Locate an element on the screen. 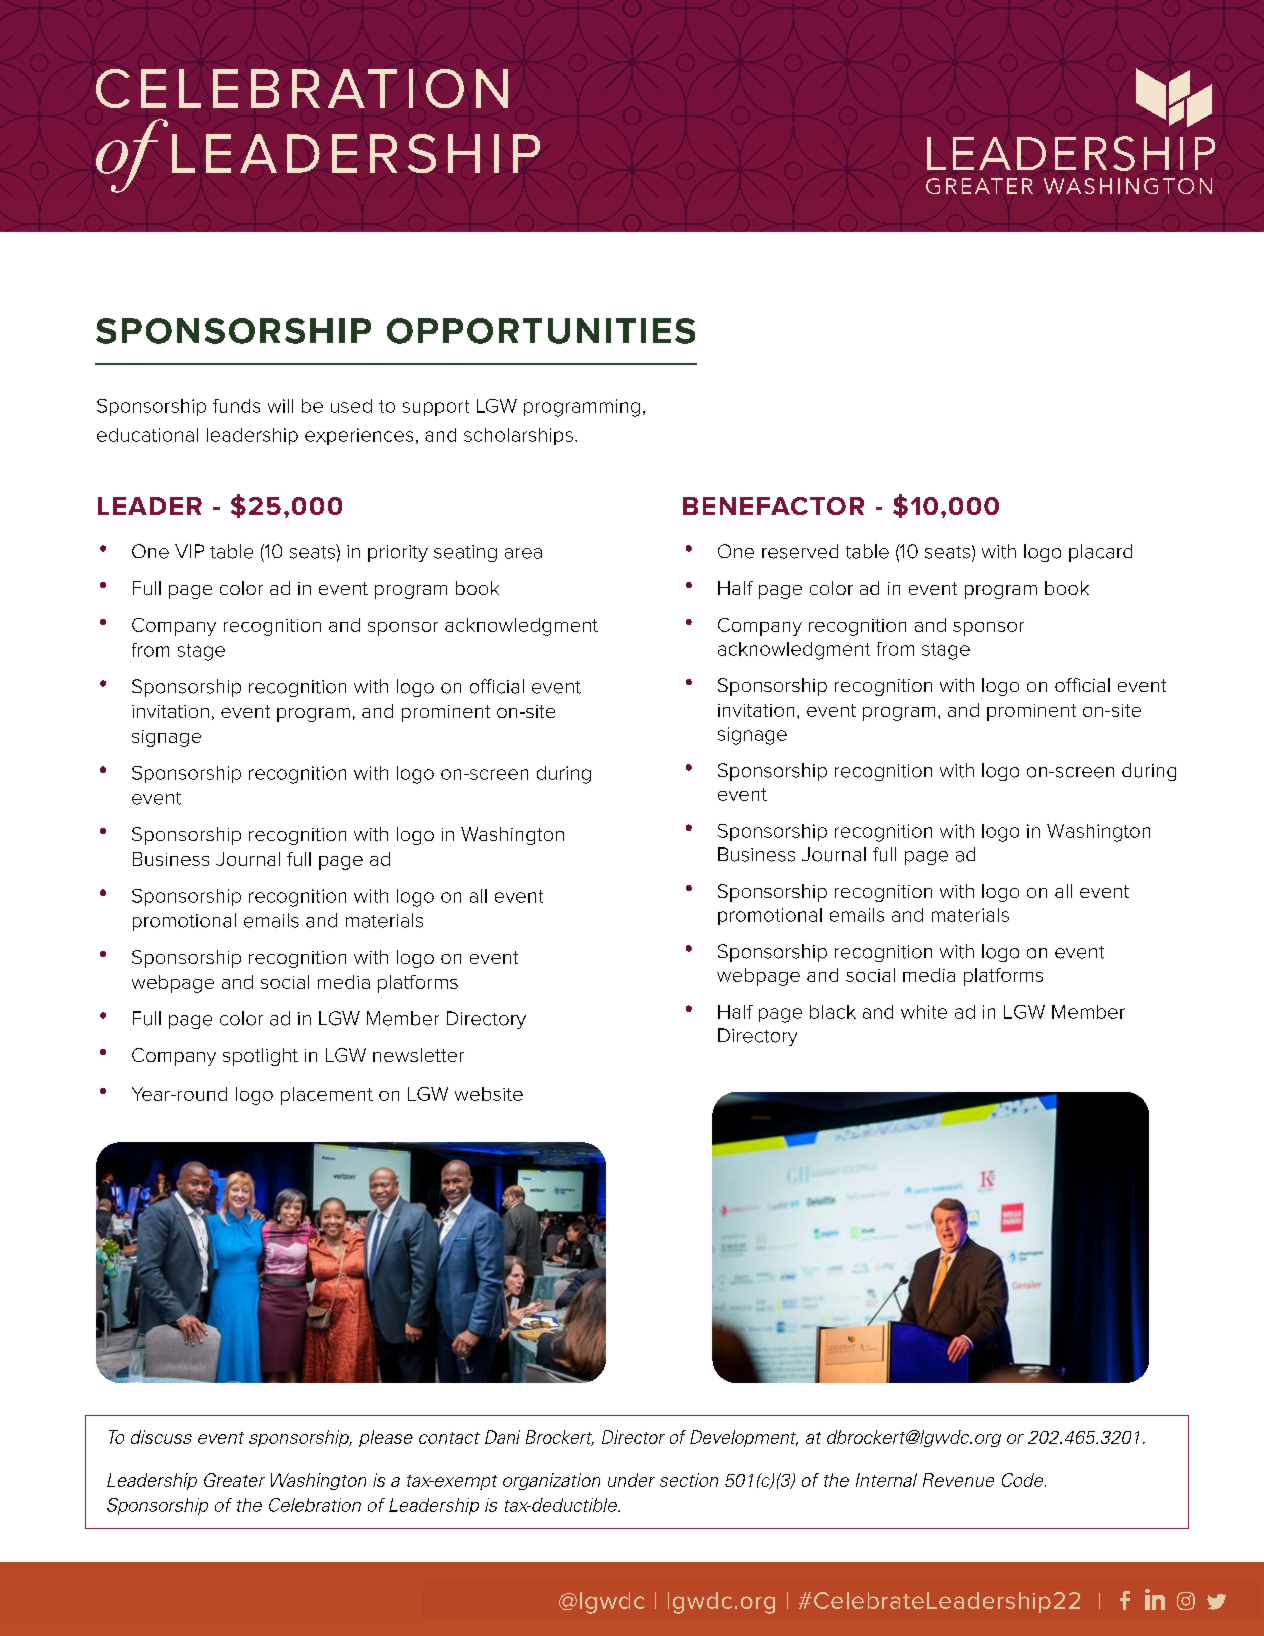 This screenshot has width=1264, height=1636. Greater is located at coordinates (234, 1480).
